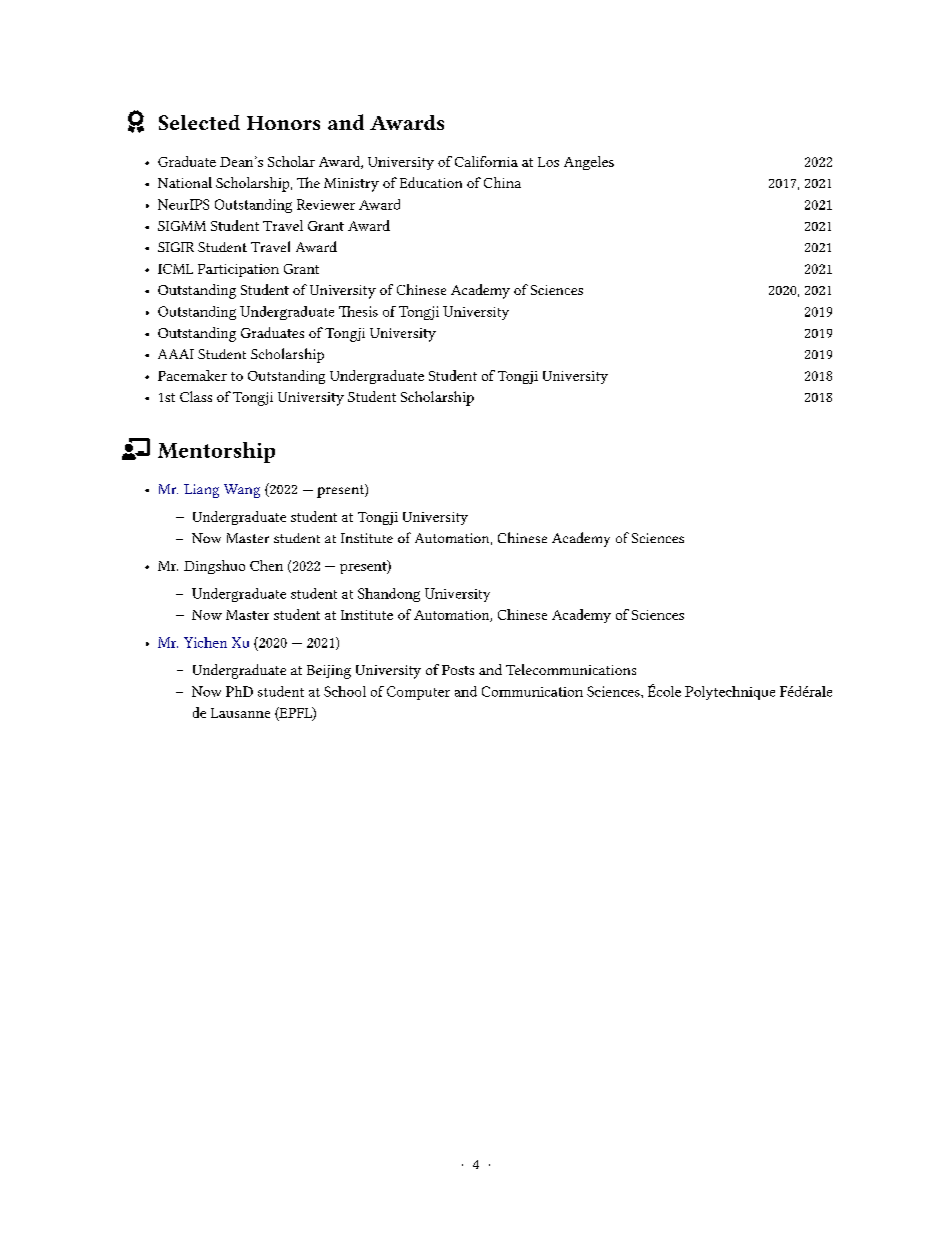 Image resolution: width=952 pixels, height=1233 pixels. I want to click on Angeles, so click(589, 163).
